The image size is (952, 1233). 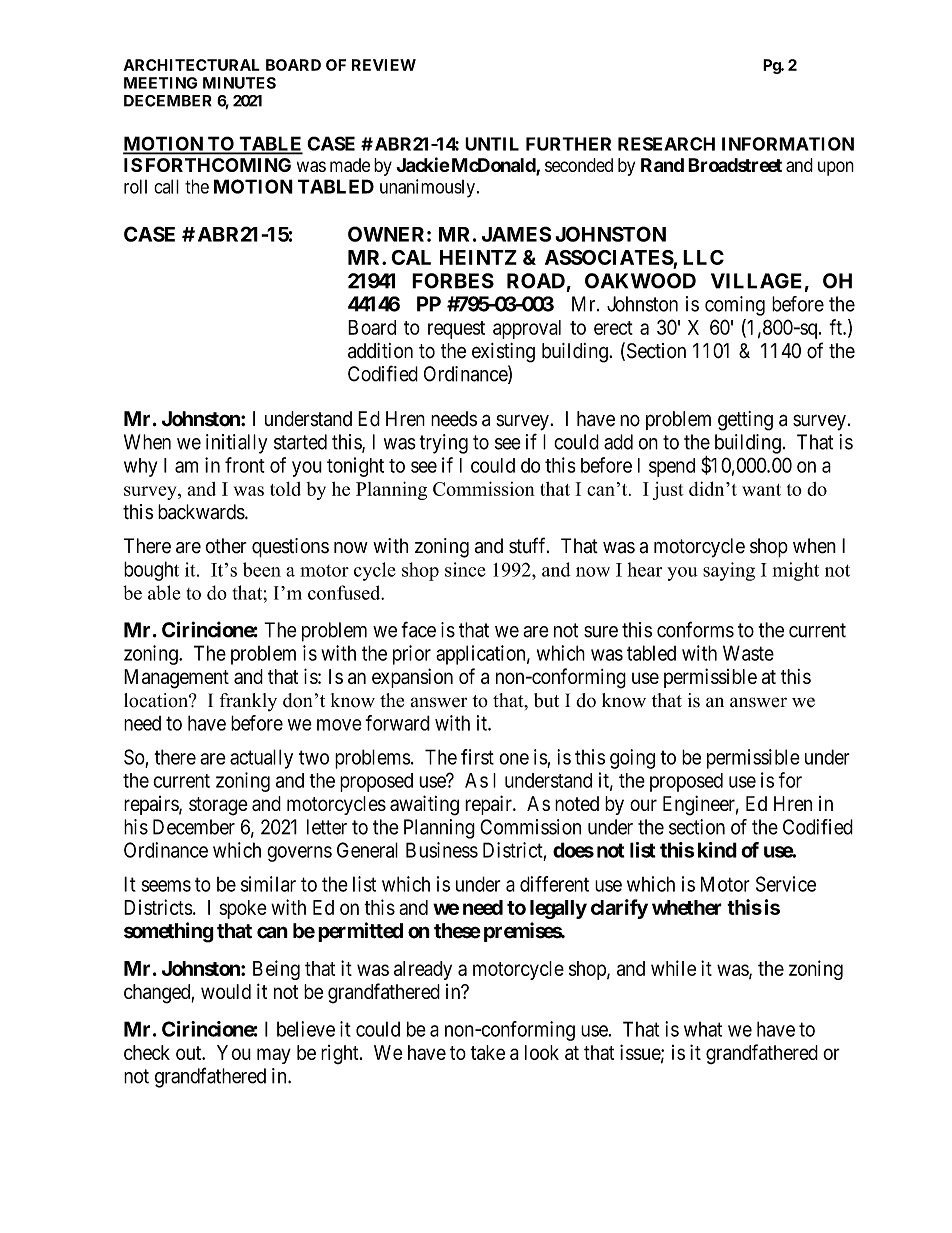 I want to click on frankly, so click(x=248, y=702).
